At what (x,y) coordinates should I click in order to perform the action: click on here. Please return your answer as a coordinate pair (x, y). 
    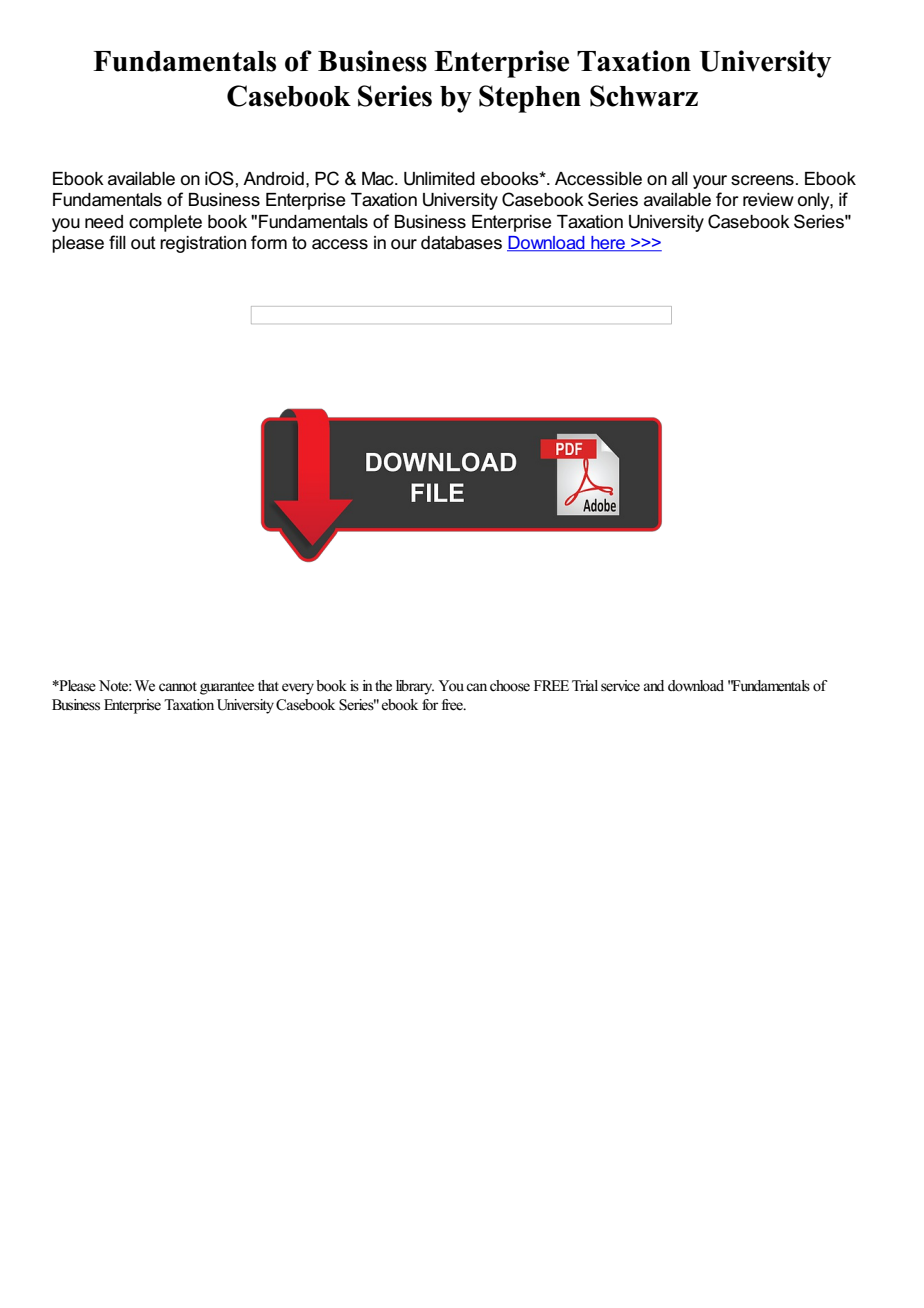
    Looking at the image, I should click on (608, 244).
